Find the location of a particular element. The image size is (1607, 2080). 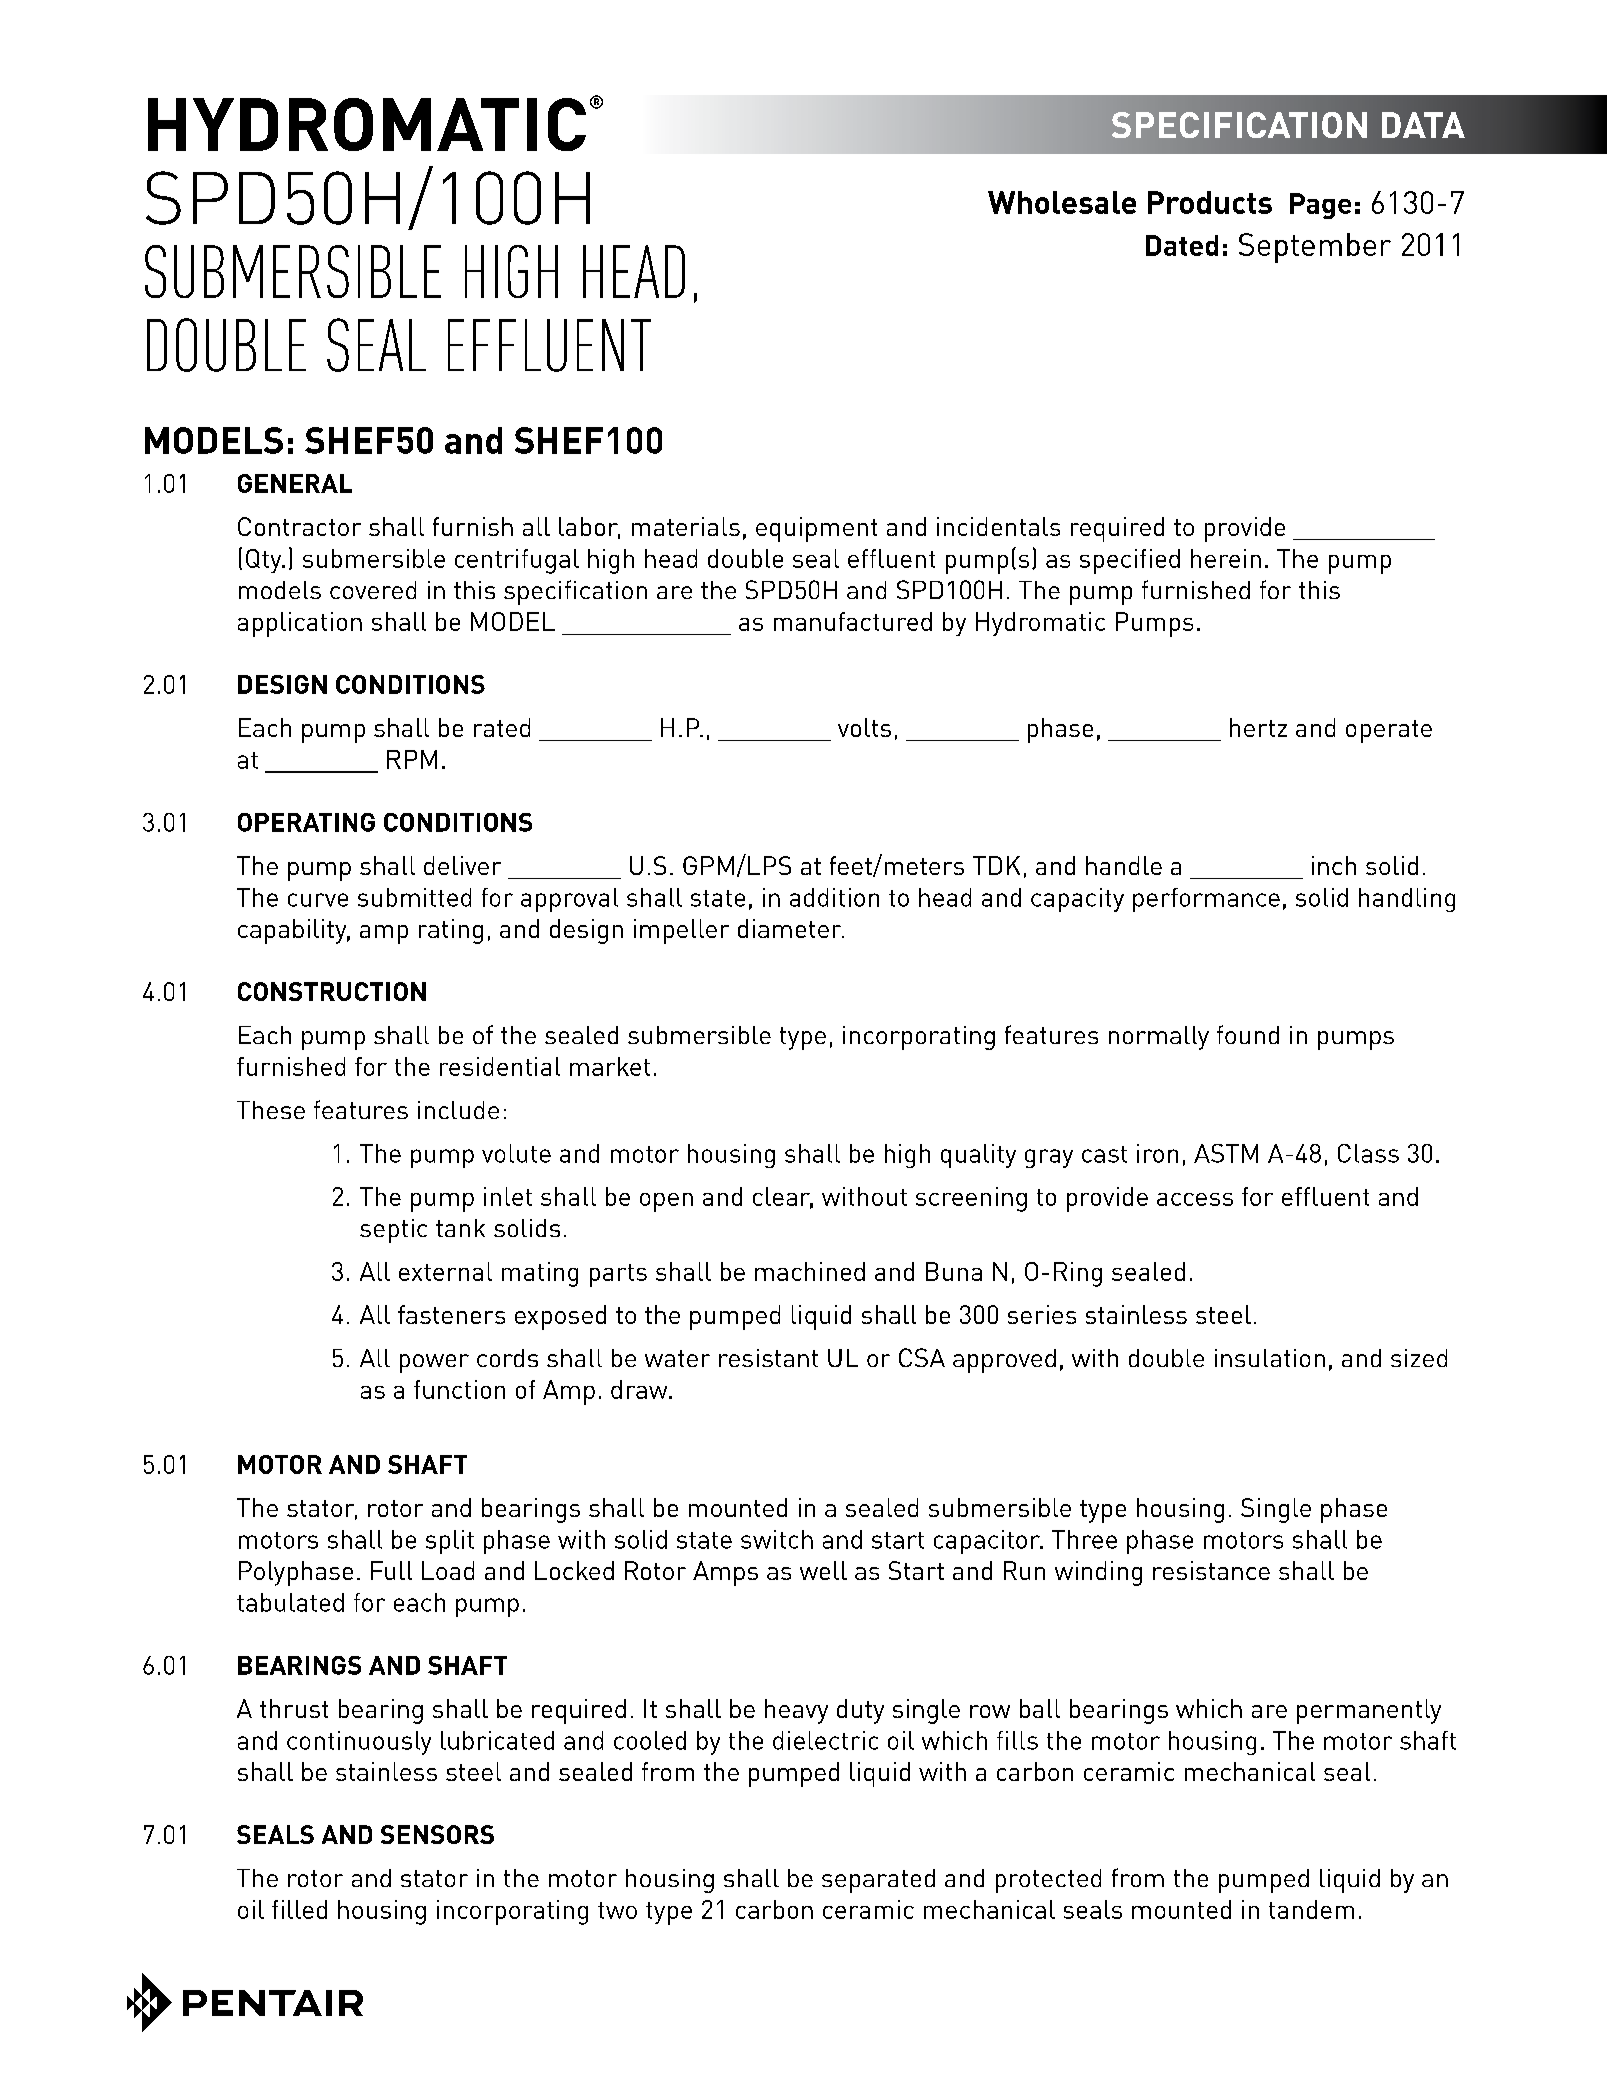

CONSTRUCTION is located at coordinates (332, 991).
